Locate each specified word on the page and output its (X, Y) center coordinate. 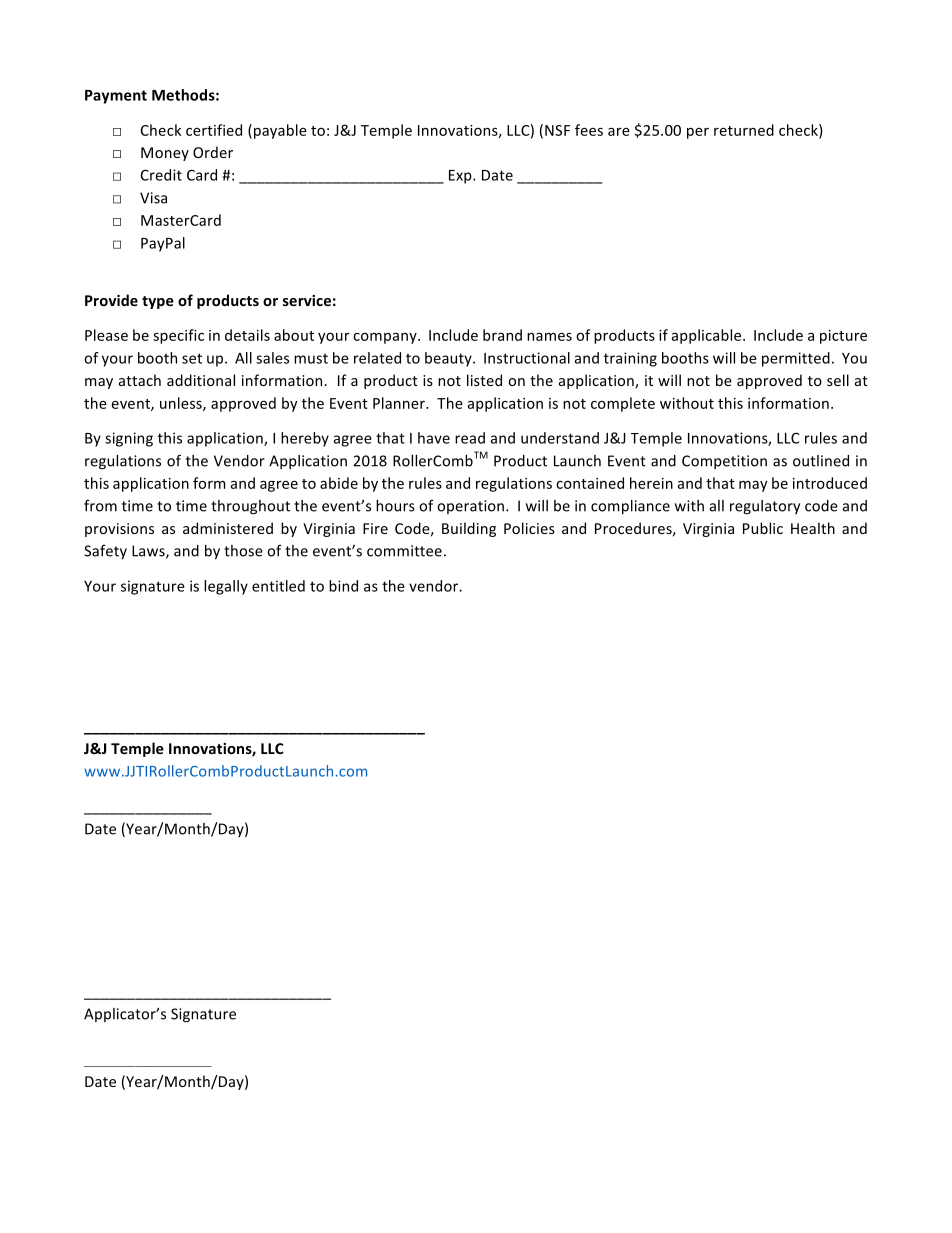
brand (502, 335)
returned (744, 130)
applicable (706, 336)
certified (214, 130)
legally (226, 587)
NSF (557, 130)
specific (178, 336)
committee (404, 551)
